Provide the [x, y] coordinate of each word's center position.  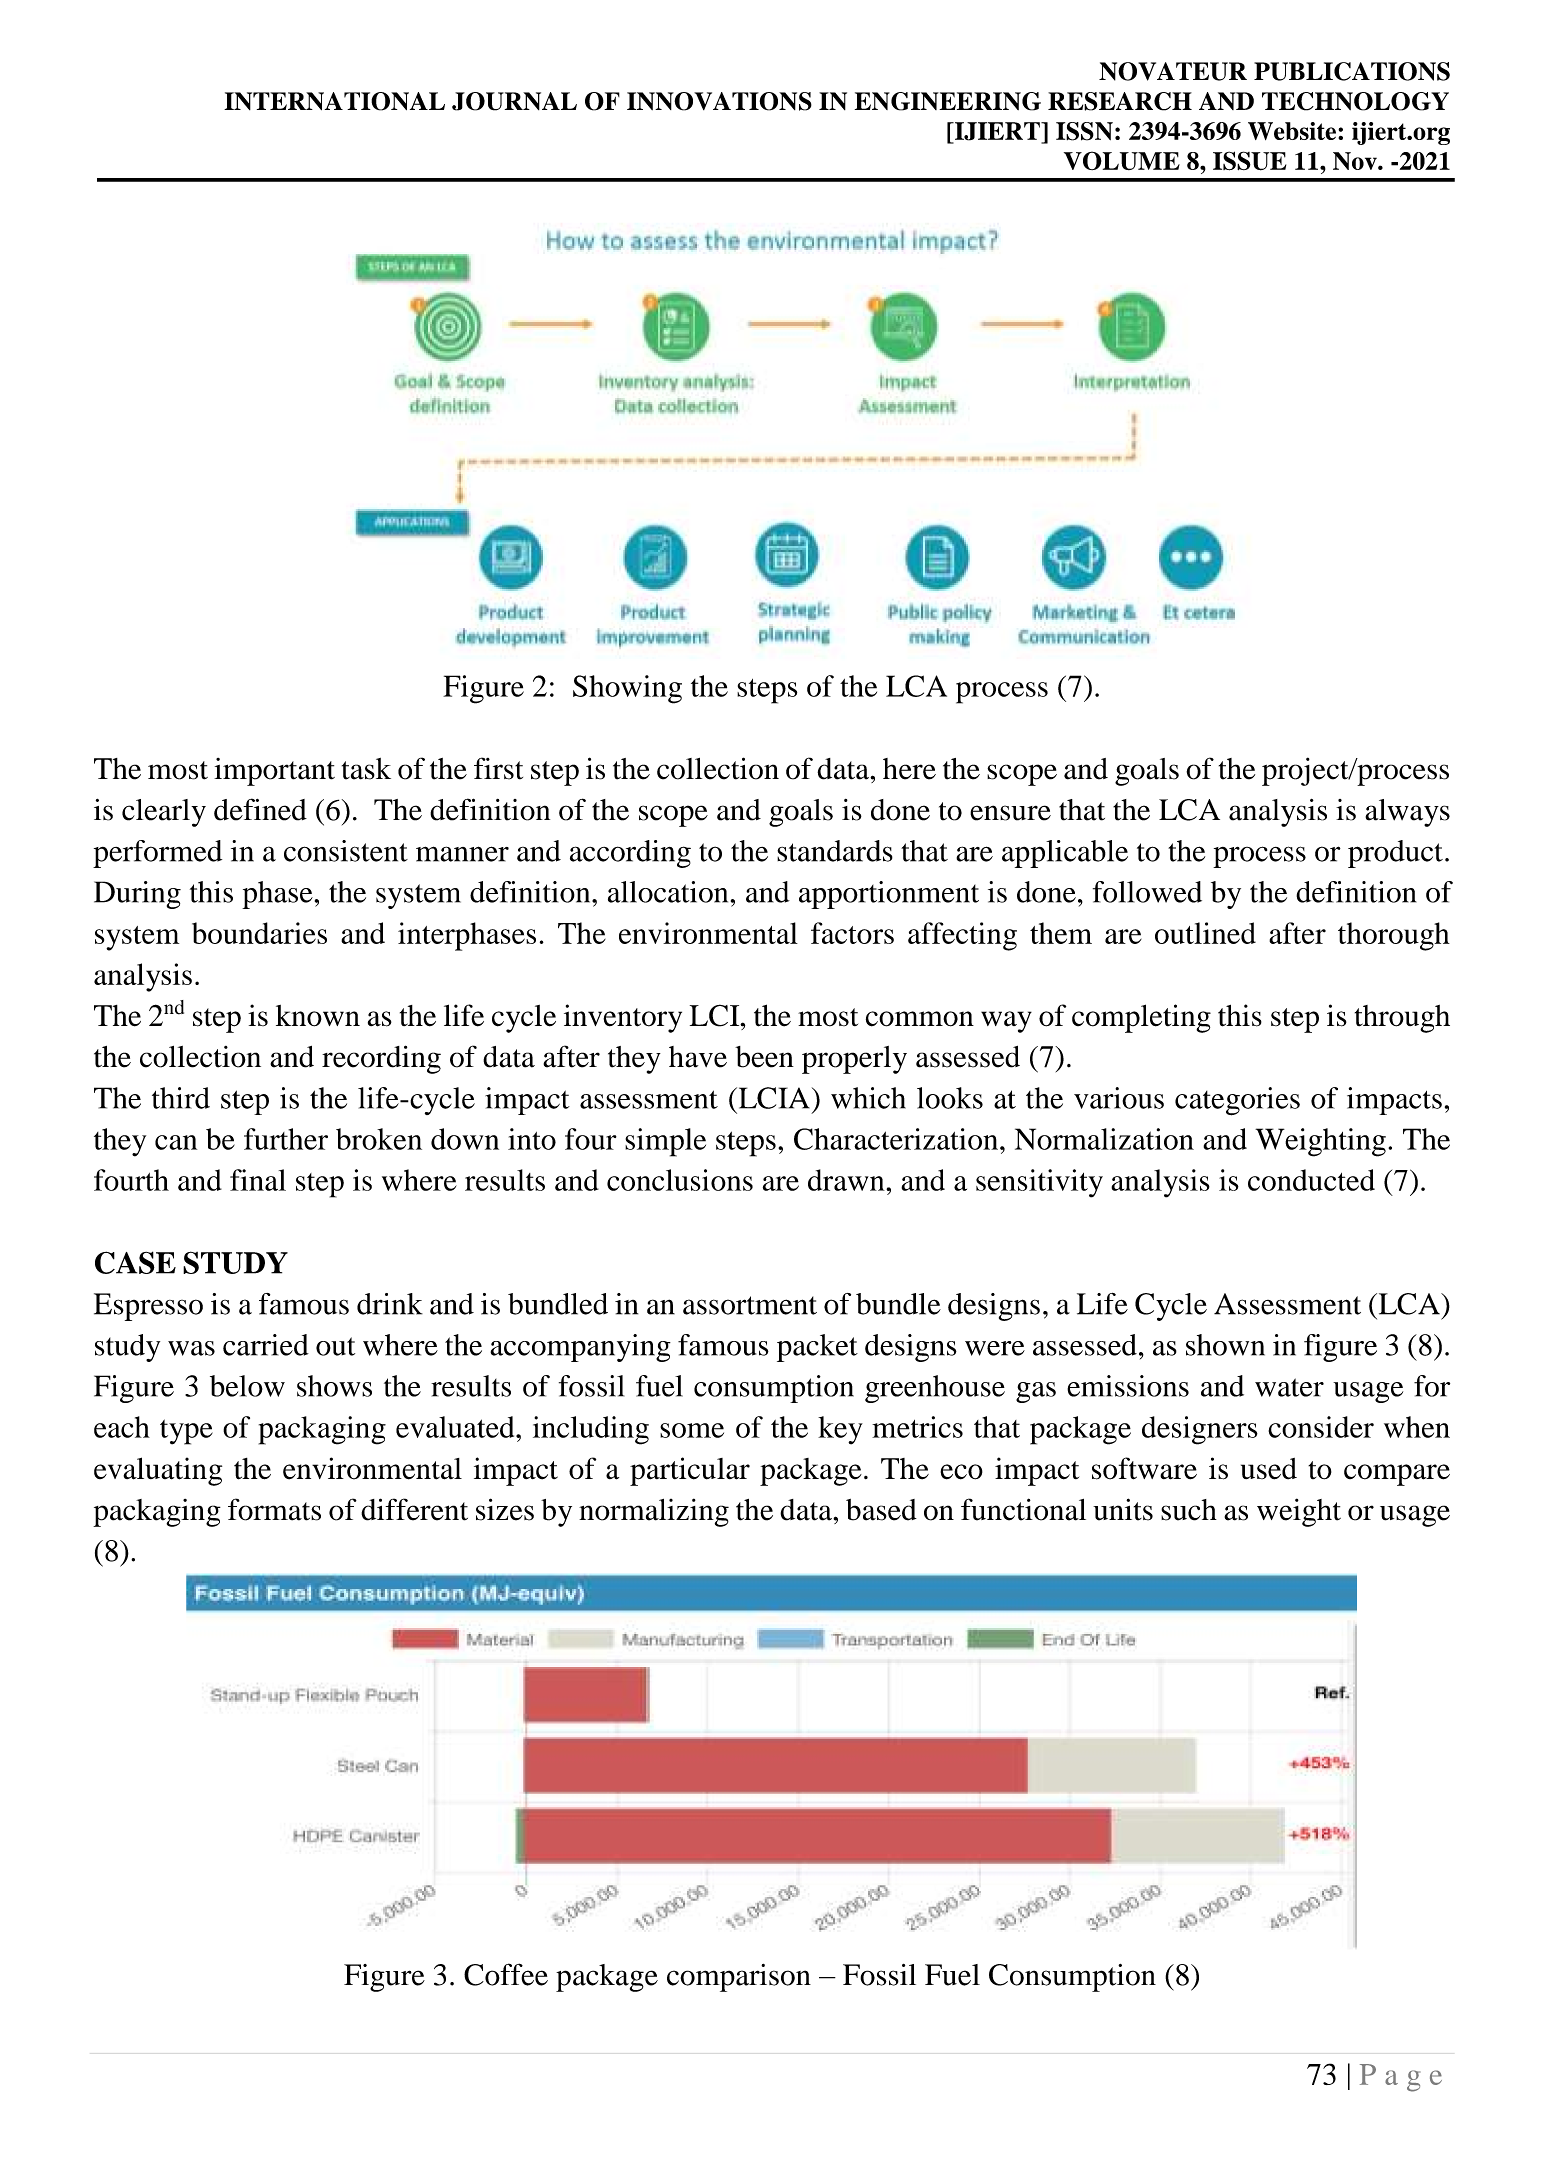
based [881, 1510]
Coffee [506, 1974]
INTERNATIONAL [334, 101]
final [258, 1180]
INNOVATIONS [719, 101]
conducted [1311, 1180]
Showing [627, 689]
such [1189, 1510]
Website [1293, 131]
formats [274, 1509]
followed [1147, 892]
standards [835, 851]
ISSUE [1249, 161]
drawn [847, 1180]
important [274, 772]
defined [260, 809]
